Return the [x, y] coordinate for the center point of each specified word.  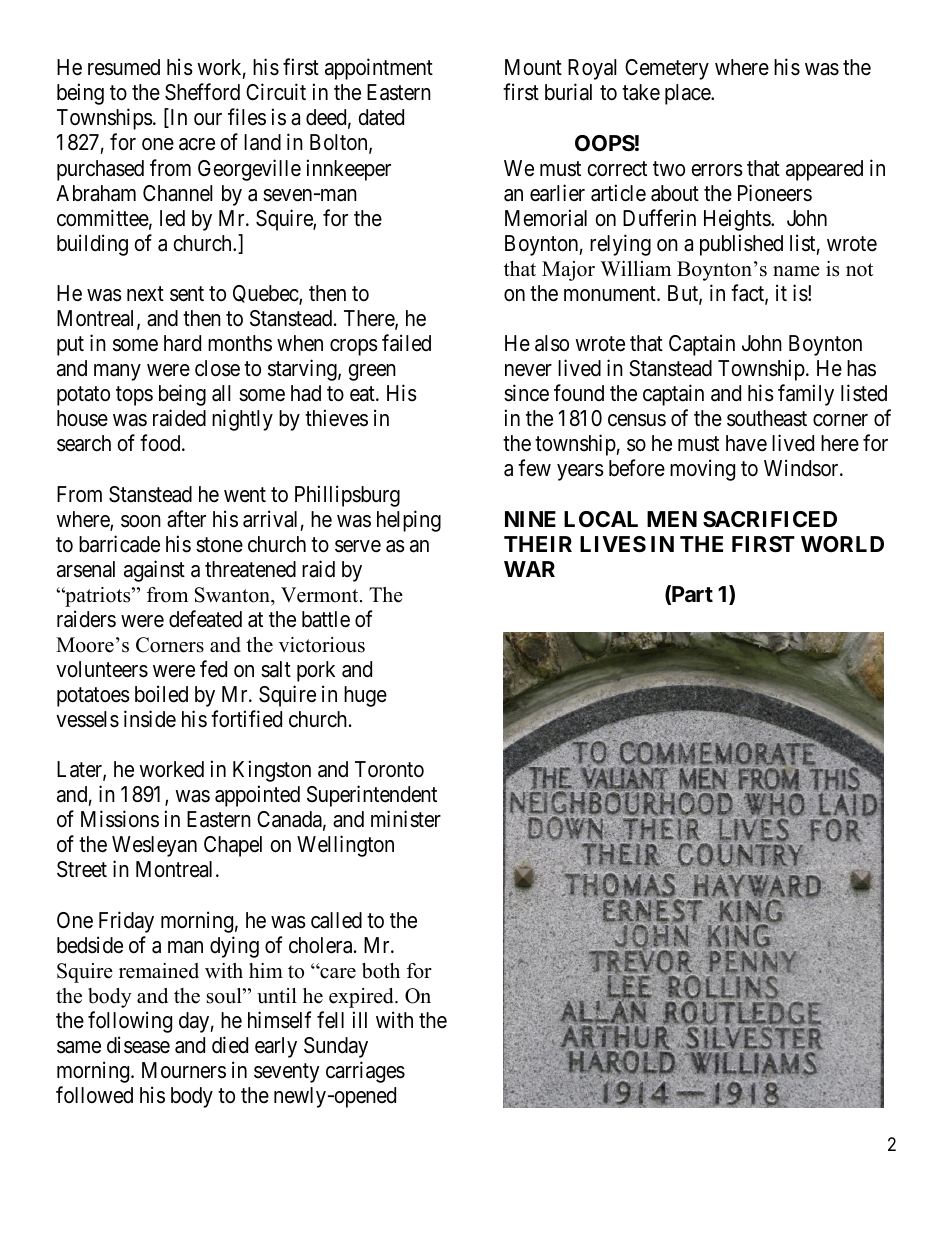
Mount [533, 67]
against [154, 571]
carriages [365, 1072]
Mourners [184, 1070]
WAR [529, 569]
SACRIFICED [770, 519]
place [688, 94]
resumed [124, 67]
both [381, 971]
